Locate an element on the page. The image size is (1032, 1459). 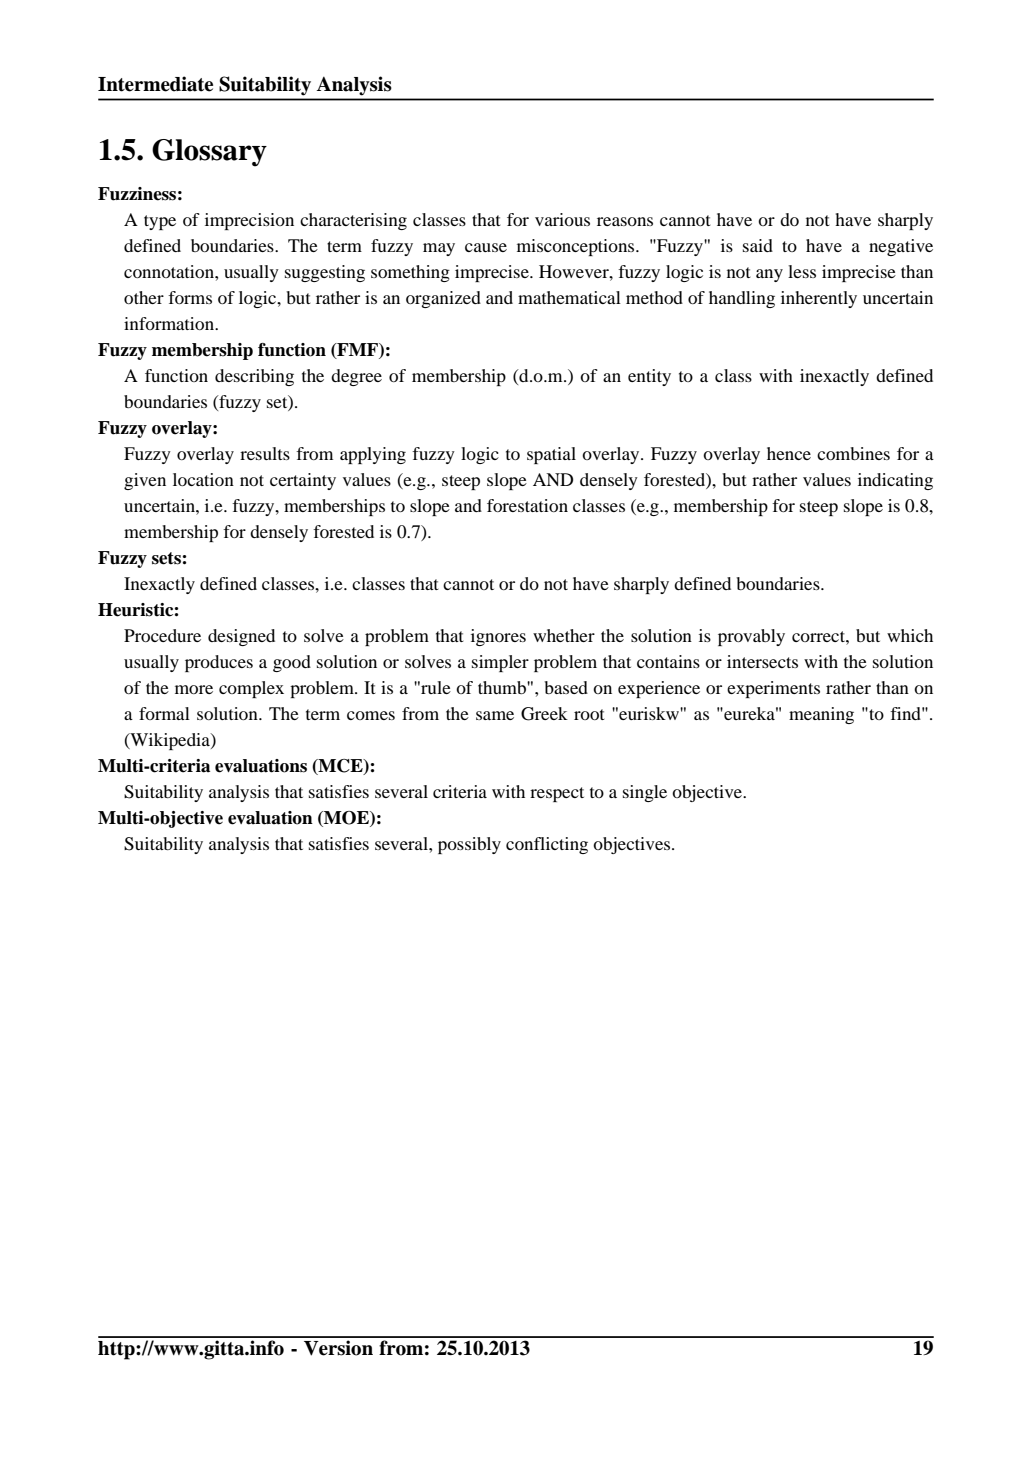
whether is located at coordinates (564, 635).
